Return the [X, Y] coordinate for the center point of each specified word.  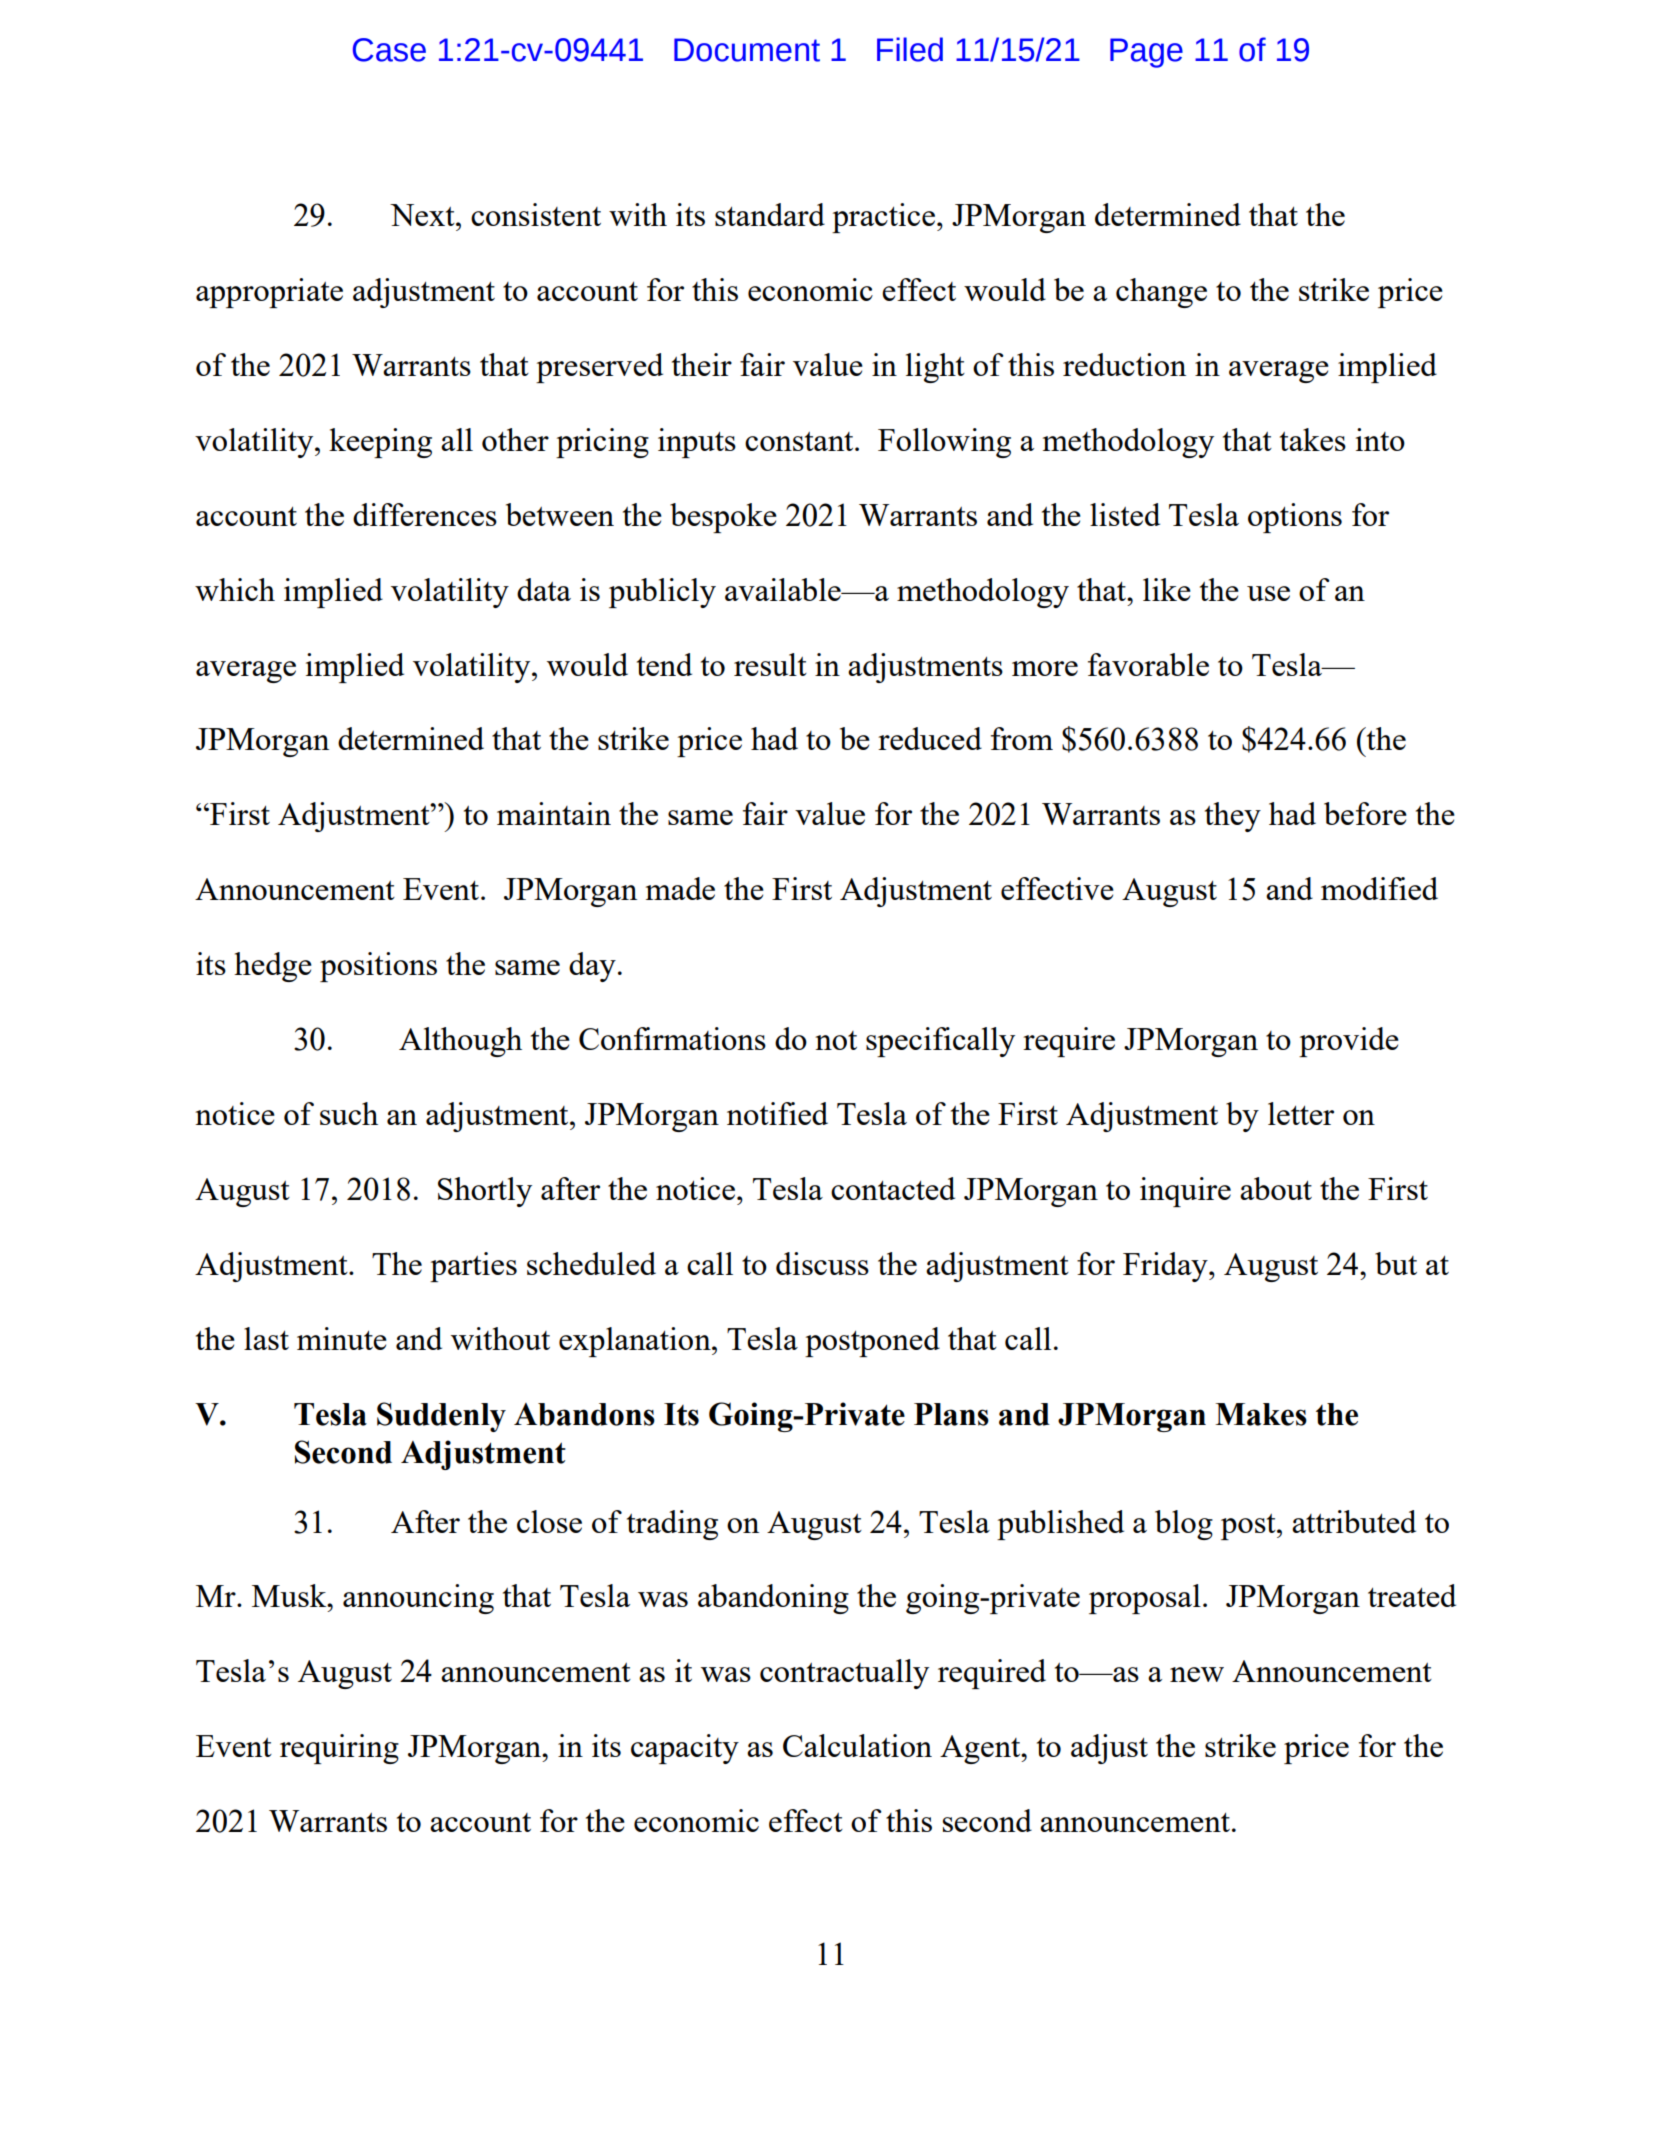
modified [1379, 888]
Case [389, 50]
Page [1146, 53]
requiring [339, 1749]
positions [378, 967]
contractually [844, 1674]
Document [747, 50]
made [680, 888]
